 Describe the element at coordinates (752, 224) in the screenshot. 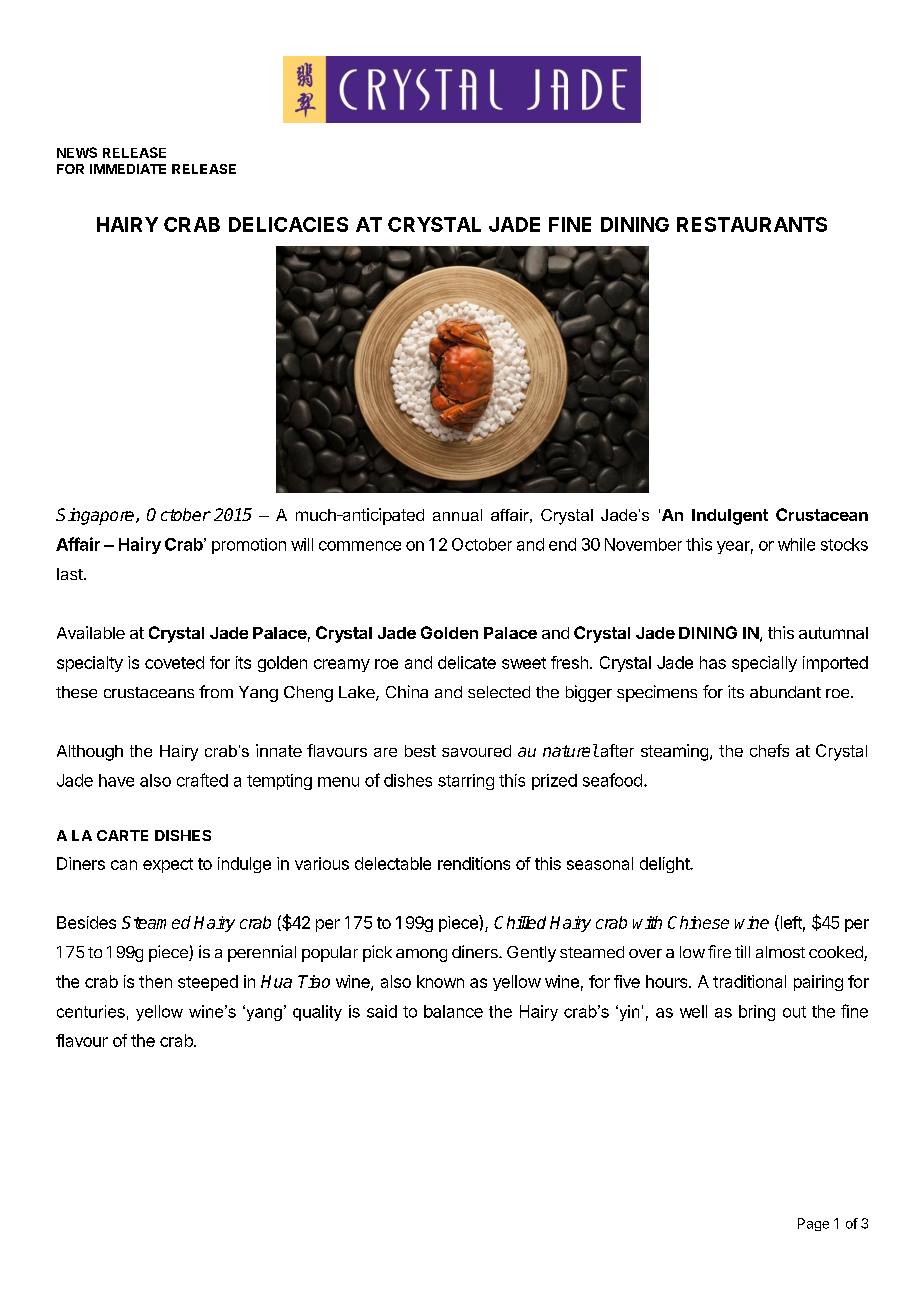

I see `RESTAURANTS` at that location.
